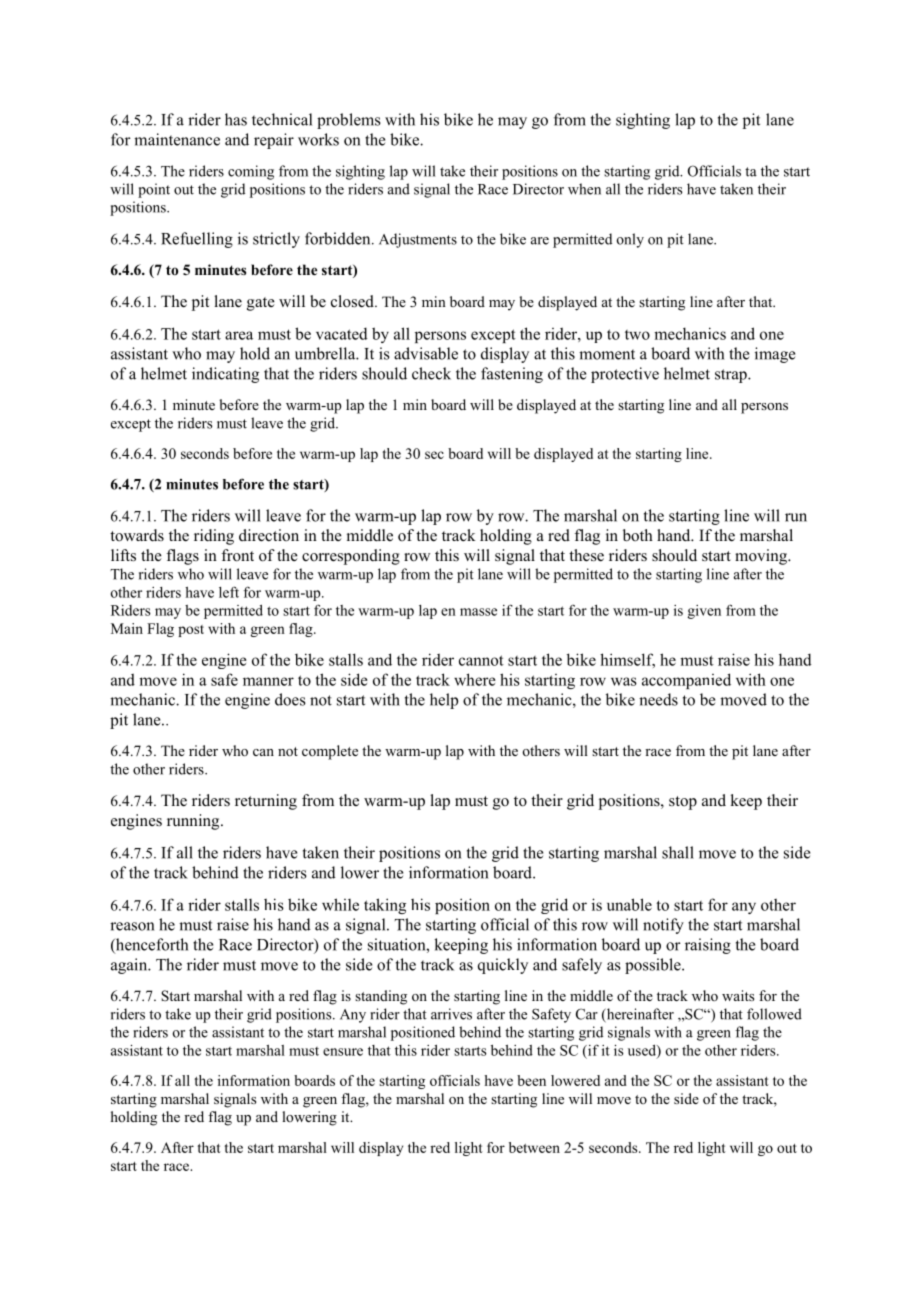  I want to click on taking, so click(385, 906).
